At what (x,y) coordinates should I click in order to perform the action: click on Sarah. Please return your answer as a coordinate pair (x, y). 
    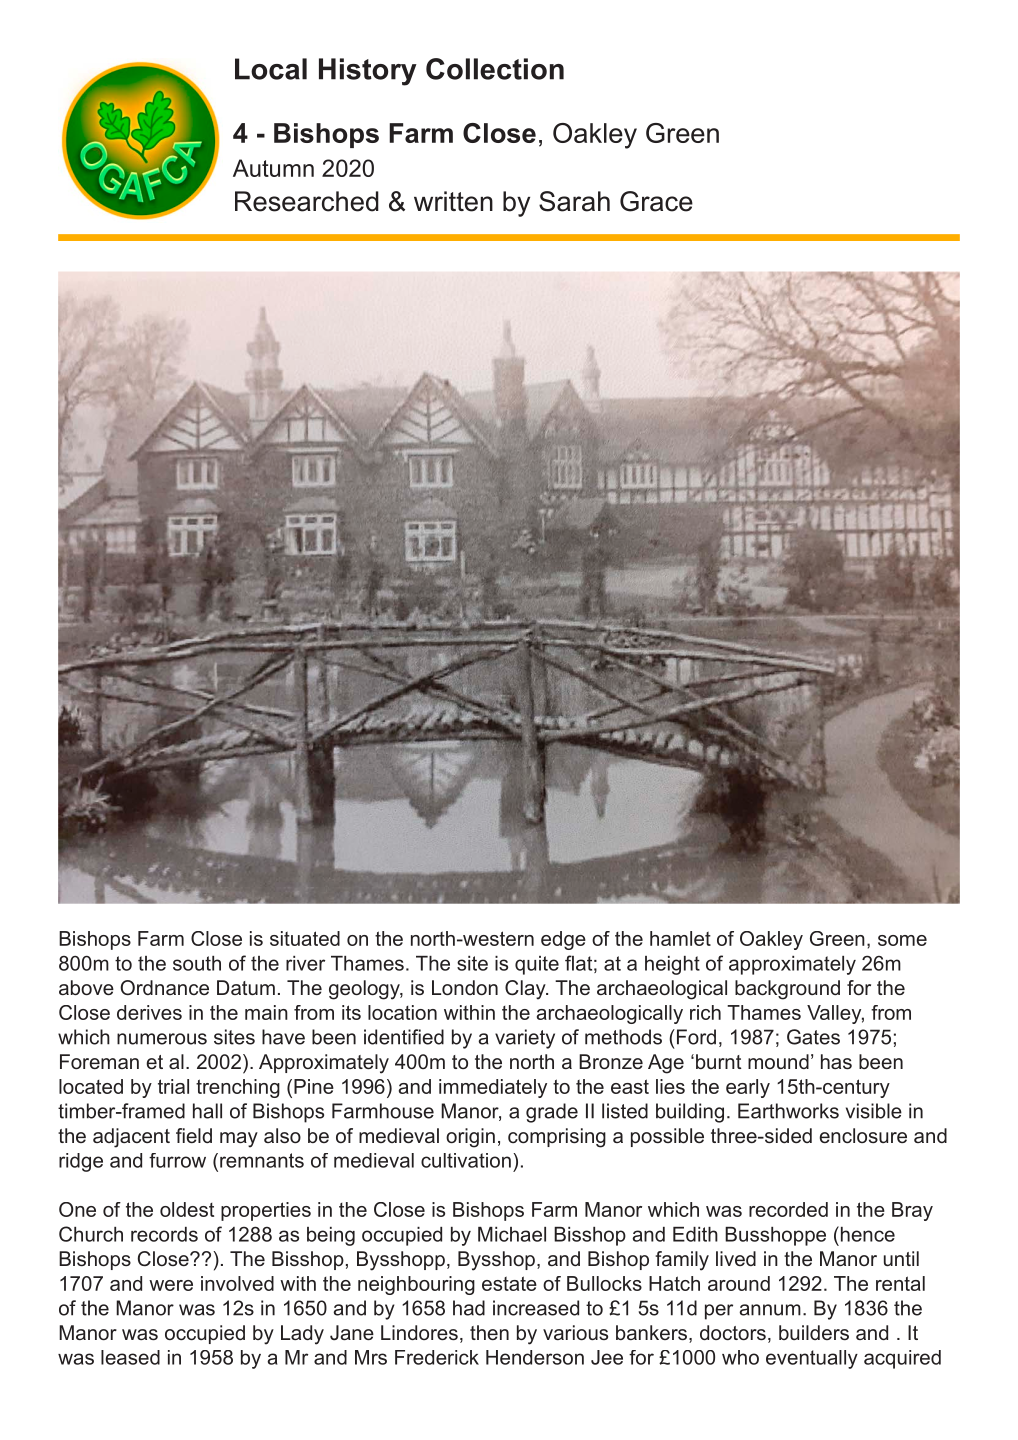
    Looking at the image, I should click on (574, 201).
